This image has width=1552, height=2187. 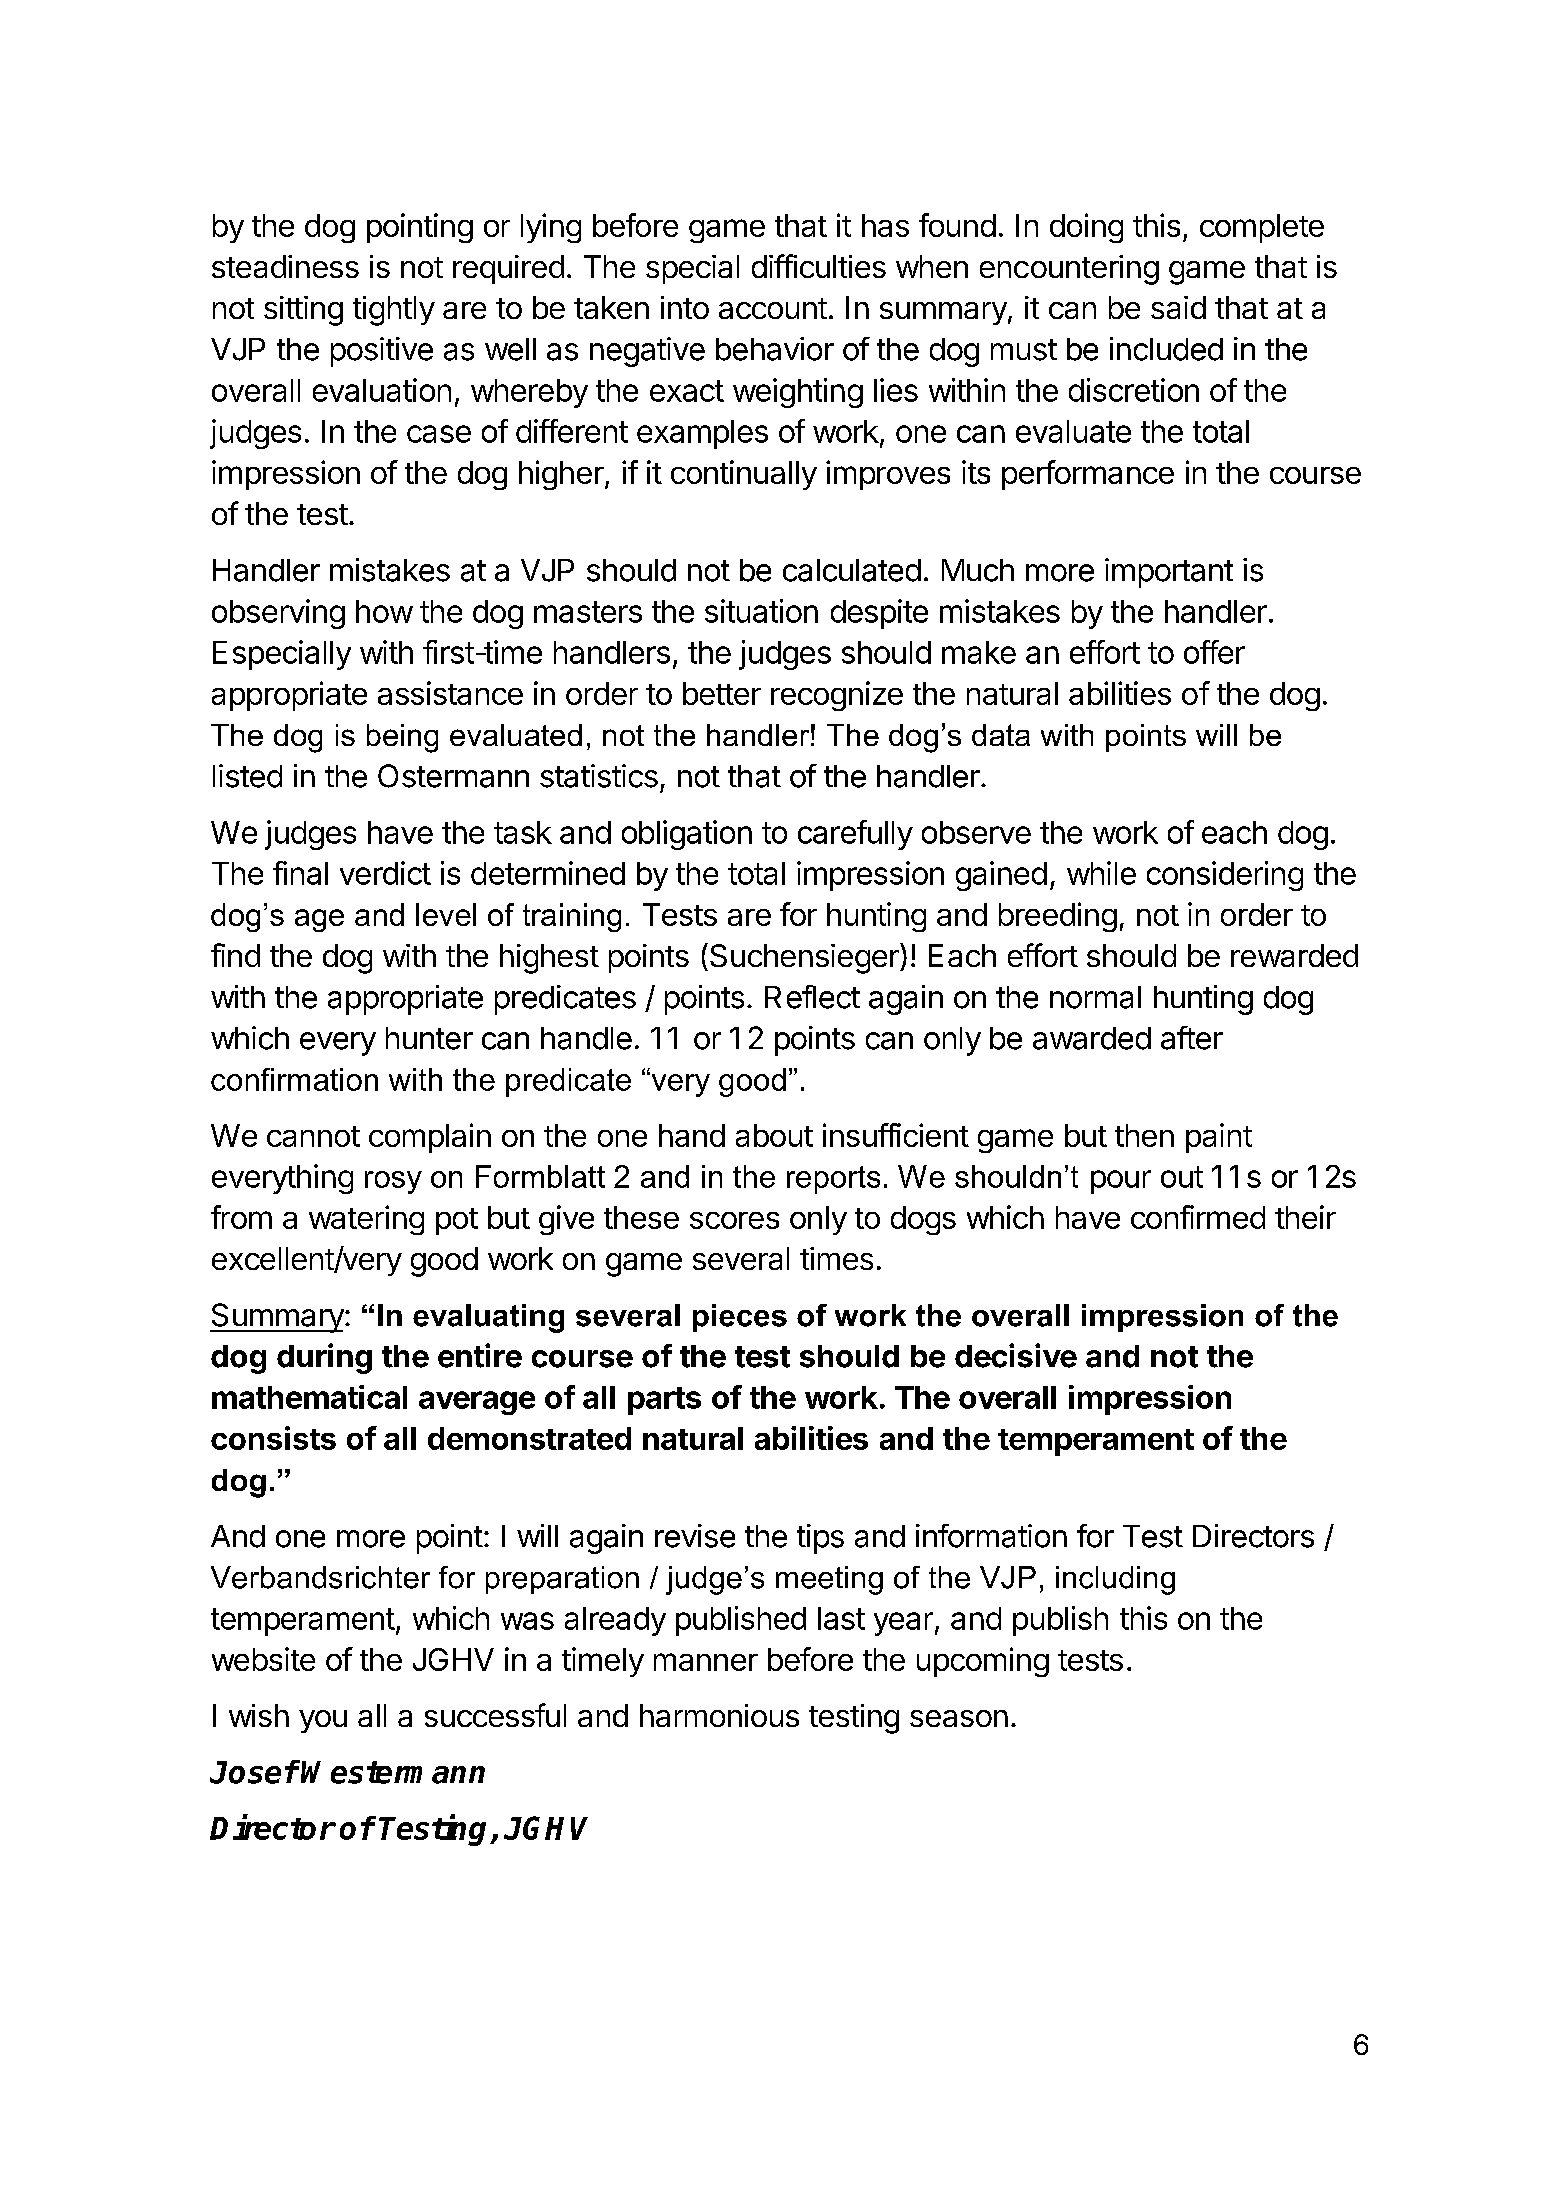 What do you see at coordinates (323, 1721) in the image?
I see `you` at bounding box center [323, 1721].
